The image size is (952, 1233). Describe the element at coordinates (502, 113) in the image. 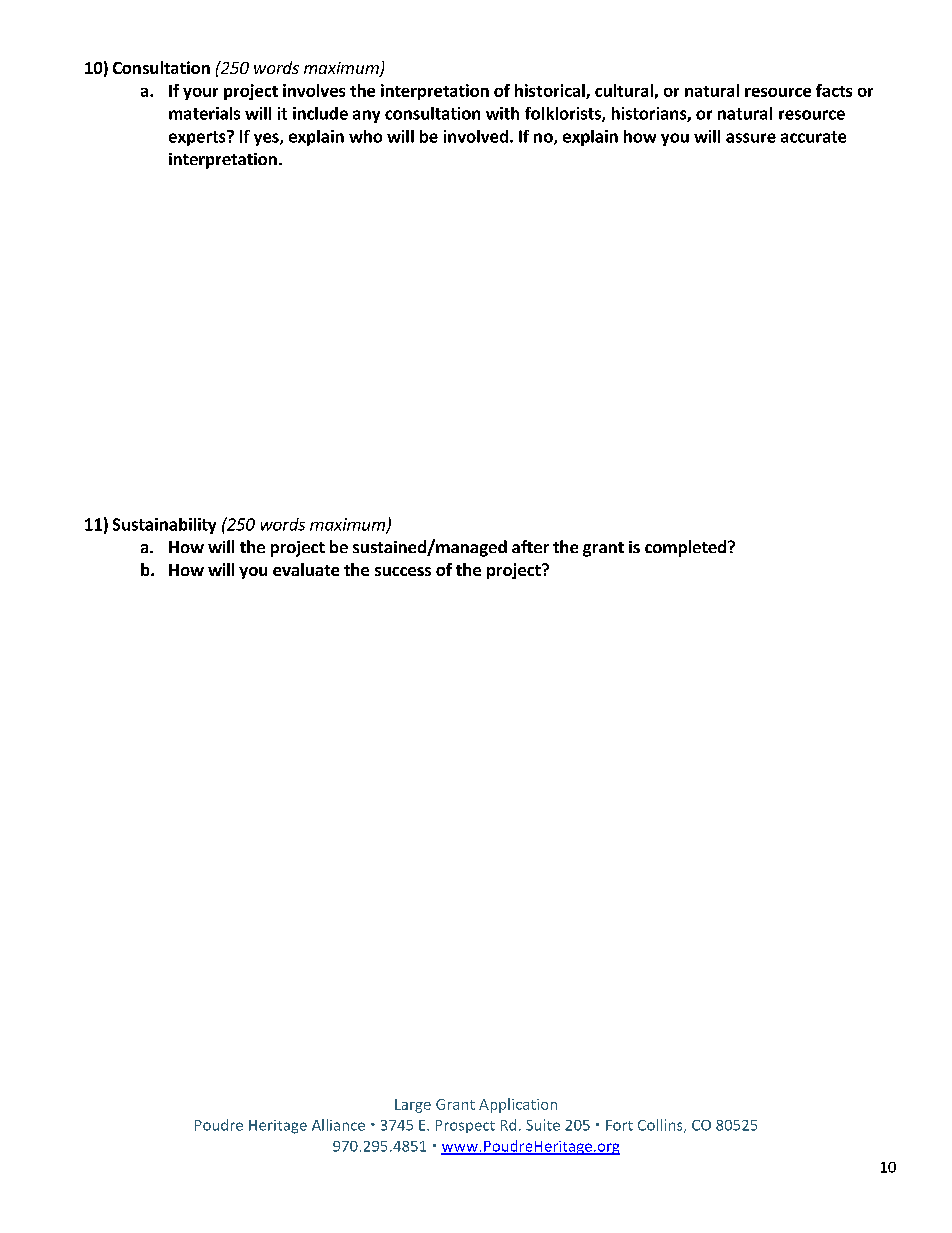

I see `with` at that location.
